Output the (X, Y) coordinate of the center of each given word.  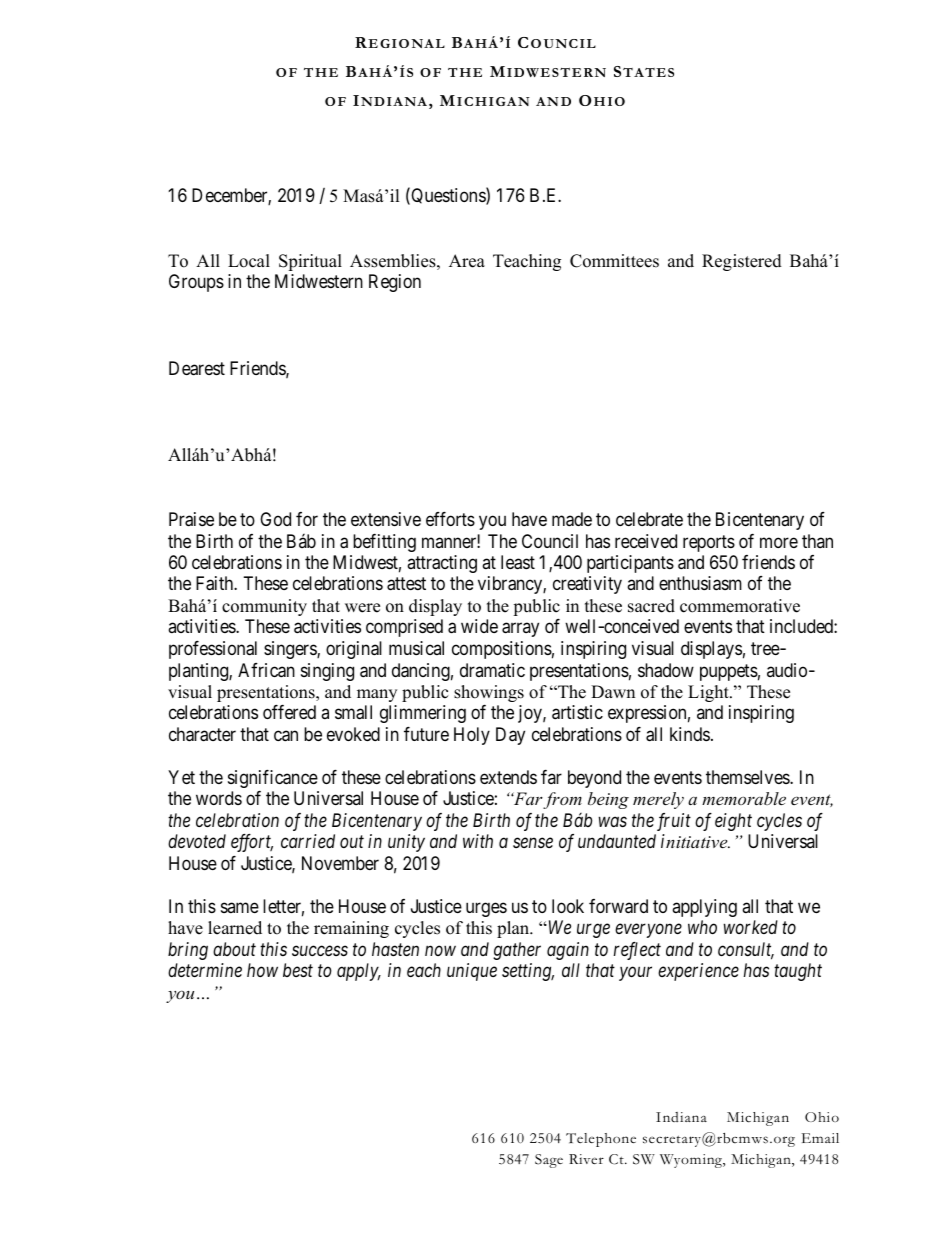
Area (467, 261)
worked (751, 927)
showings (489, 693)
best (298, 970)
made (572, 519)
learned (235, 928)
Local (249, 261)
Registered (742, 262)
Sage (549, 1161)
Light (709, 693)
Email (820, 1138)
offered (289, 712)
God (275, 519)
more (779, 542)
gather (517, 951)
